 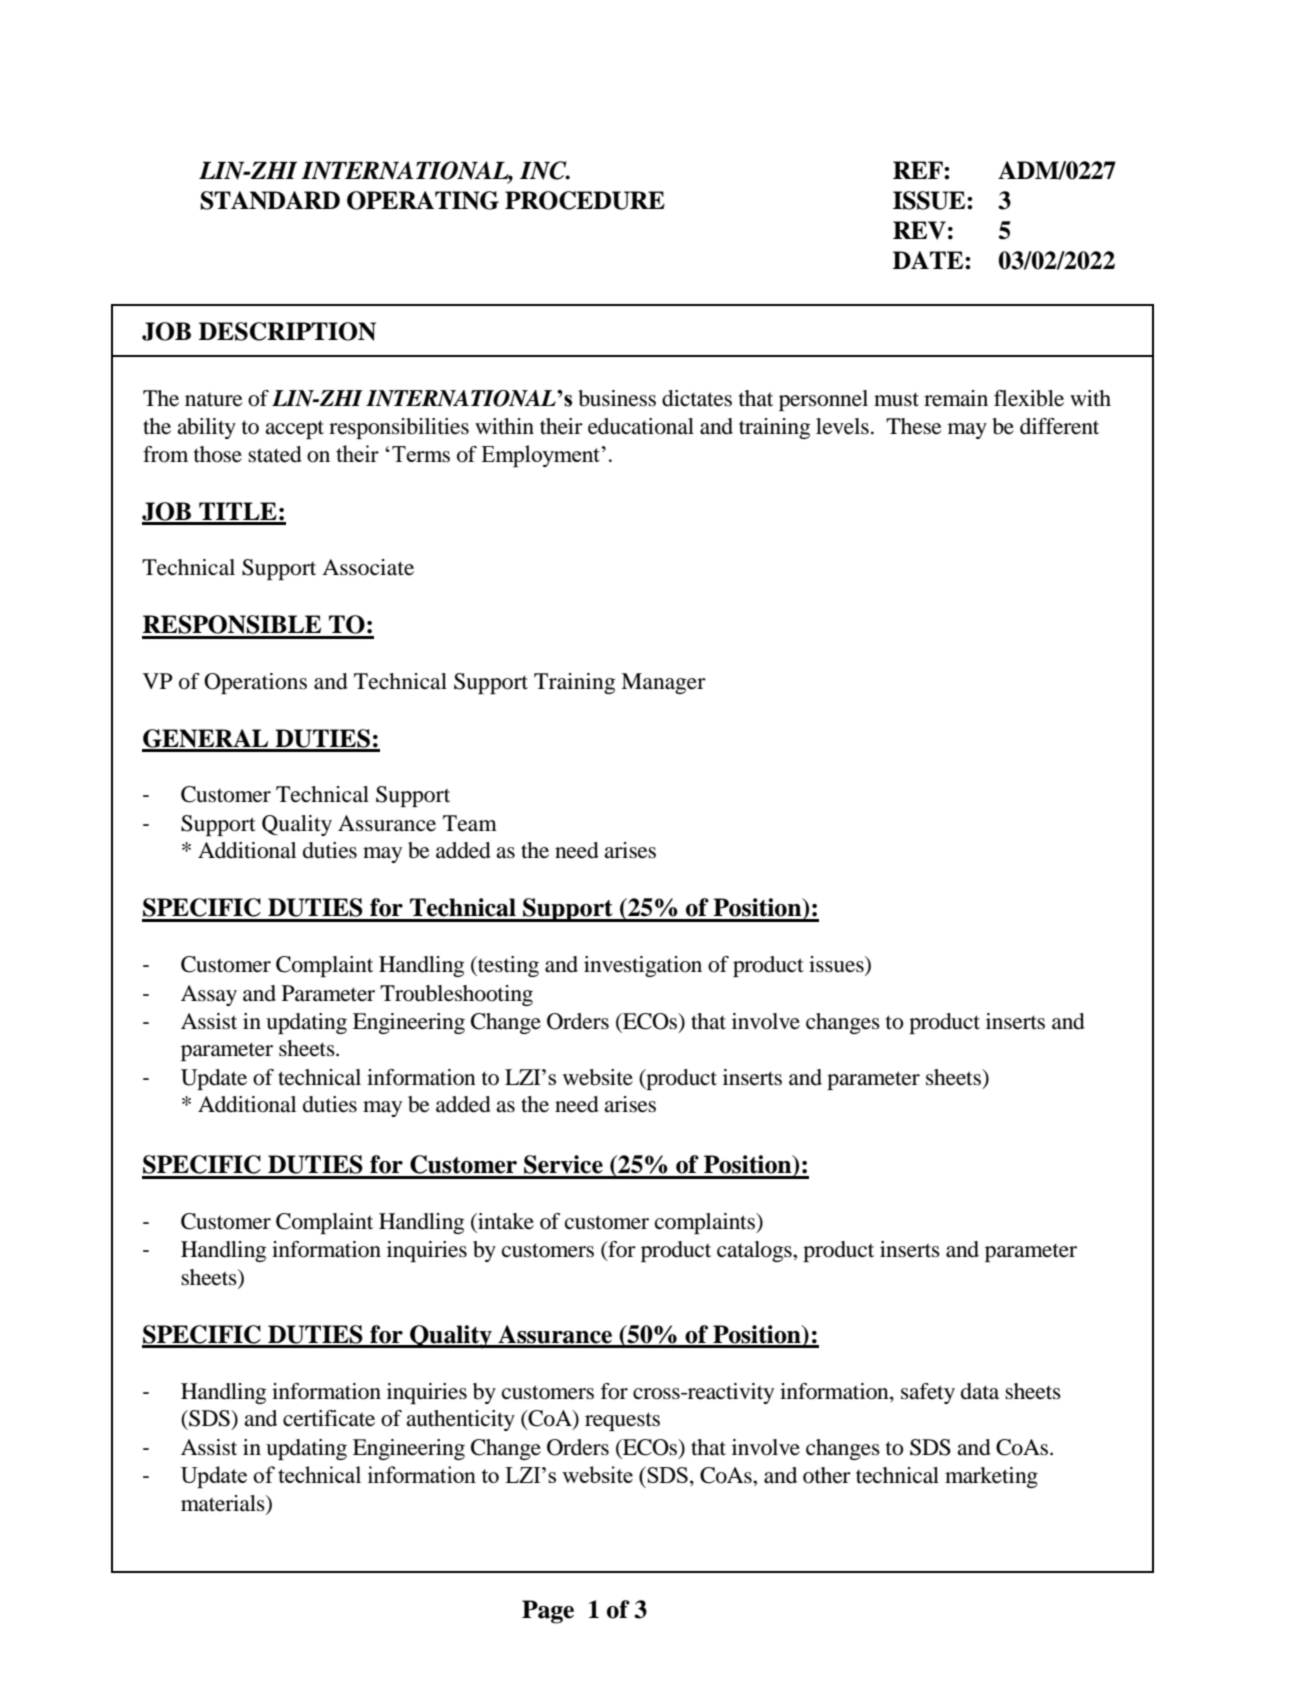 I want to click on STANDARD, so click(x=270, y=200).
